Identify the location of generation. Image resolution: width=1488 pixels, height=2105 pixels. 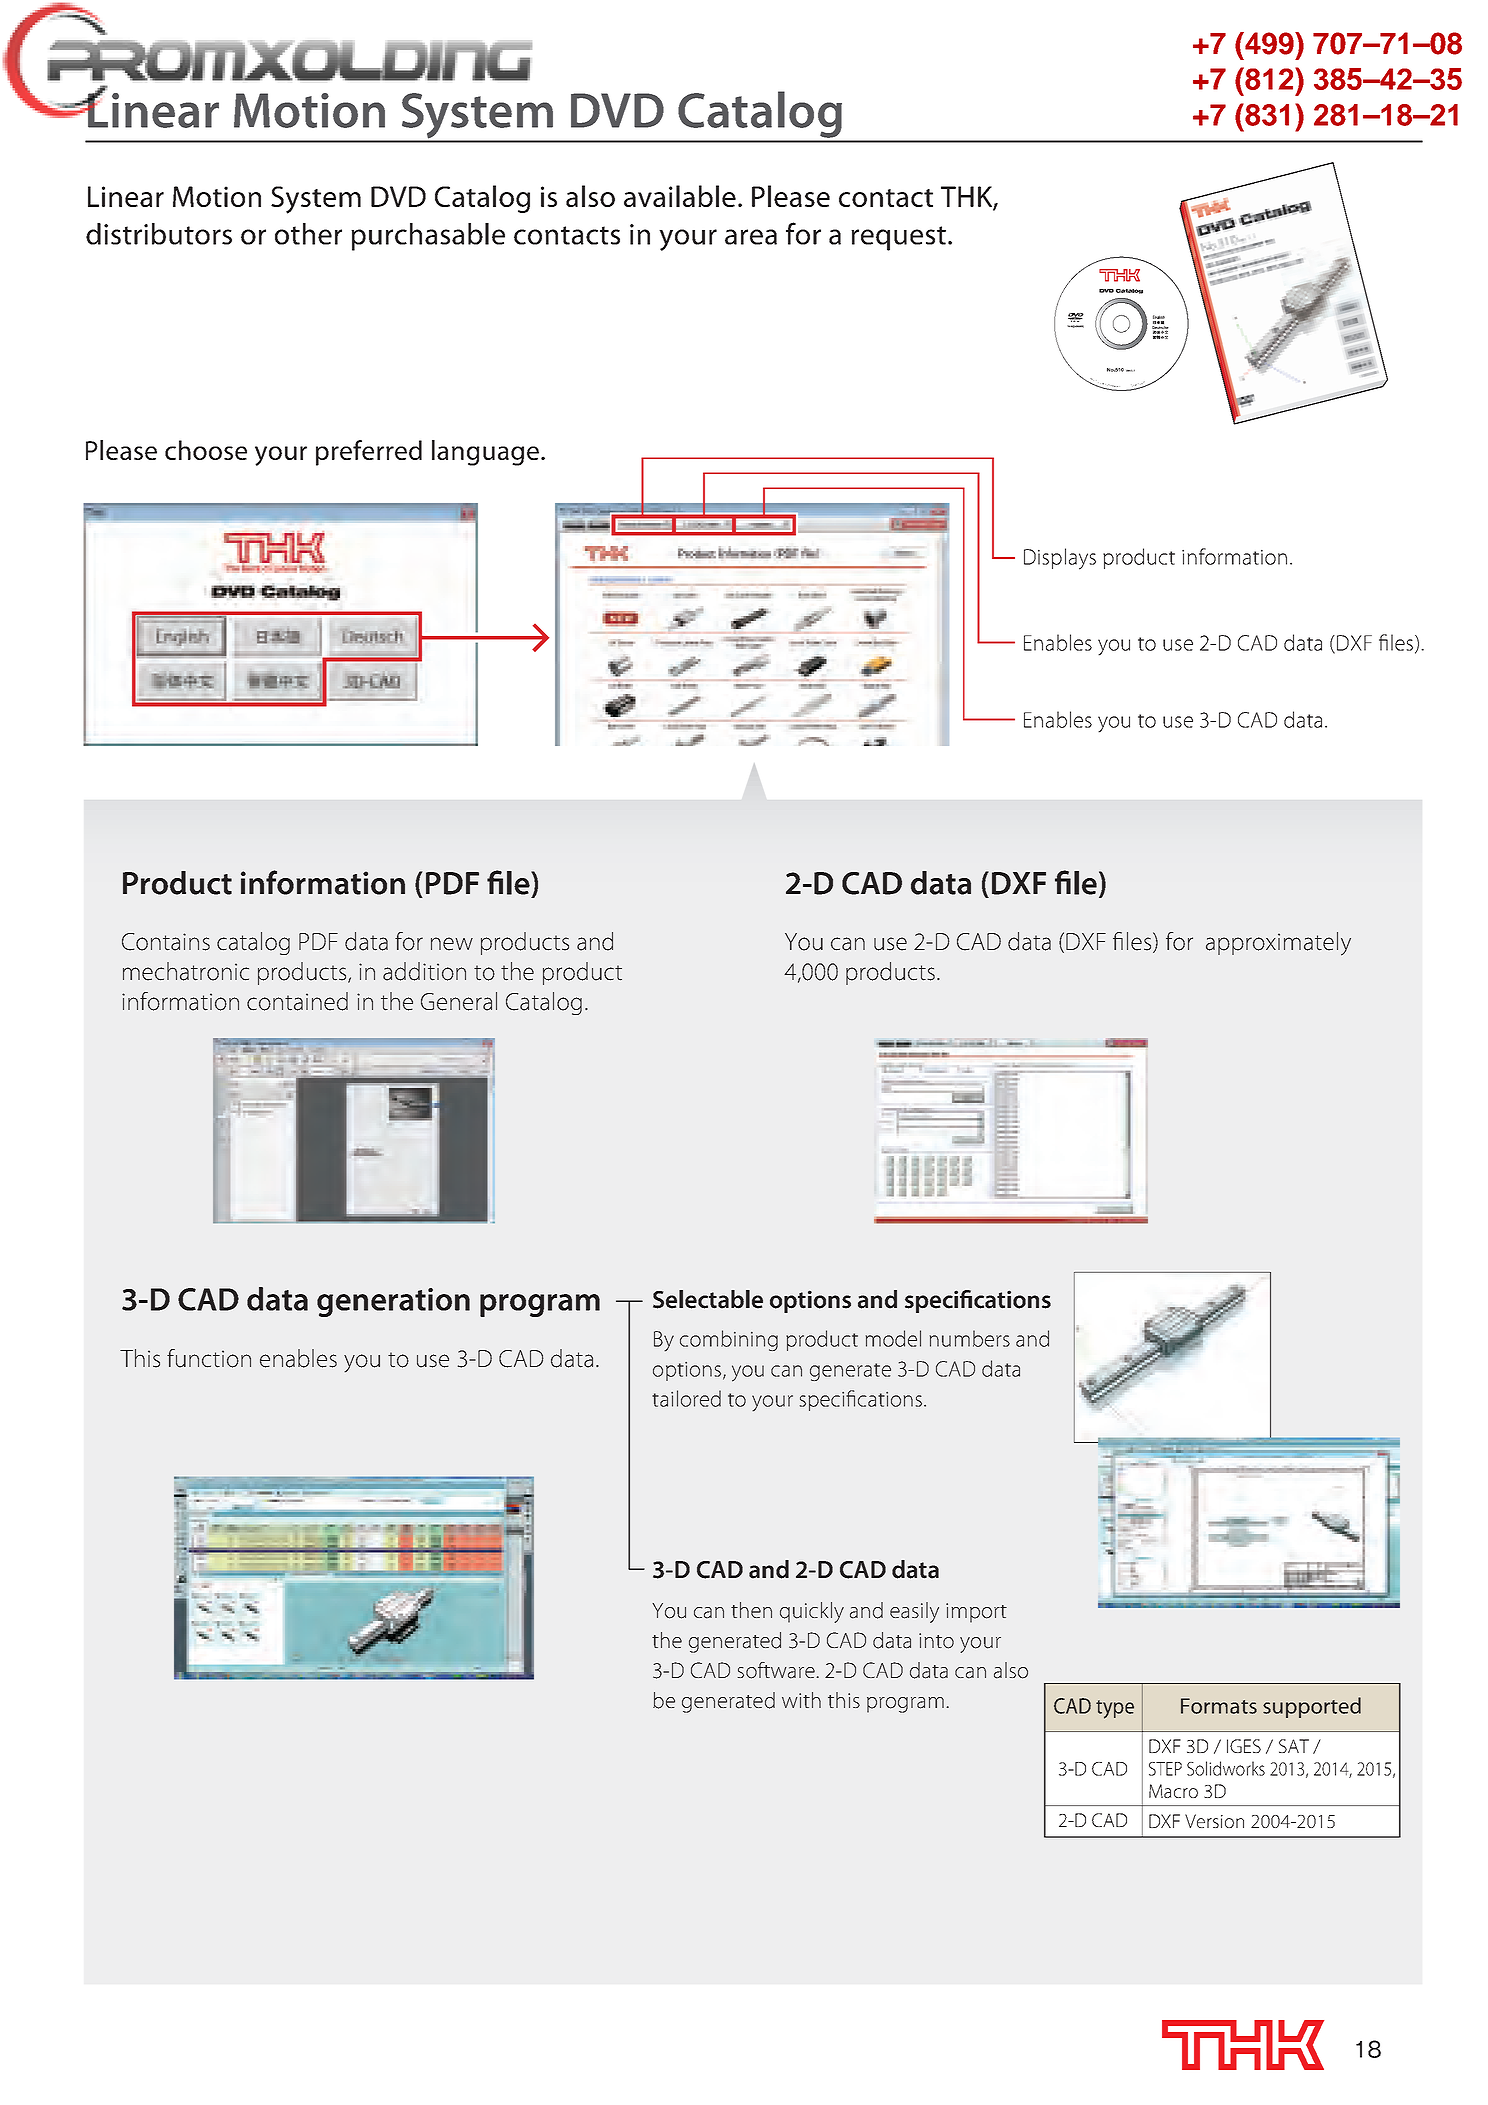
(393, 1302).
